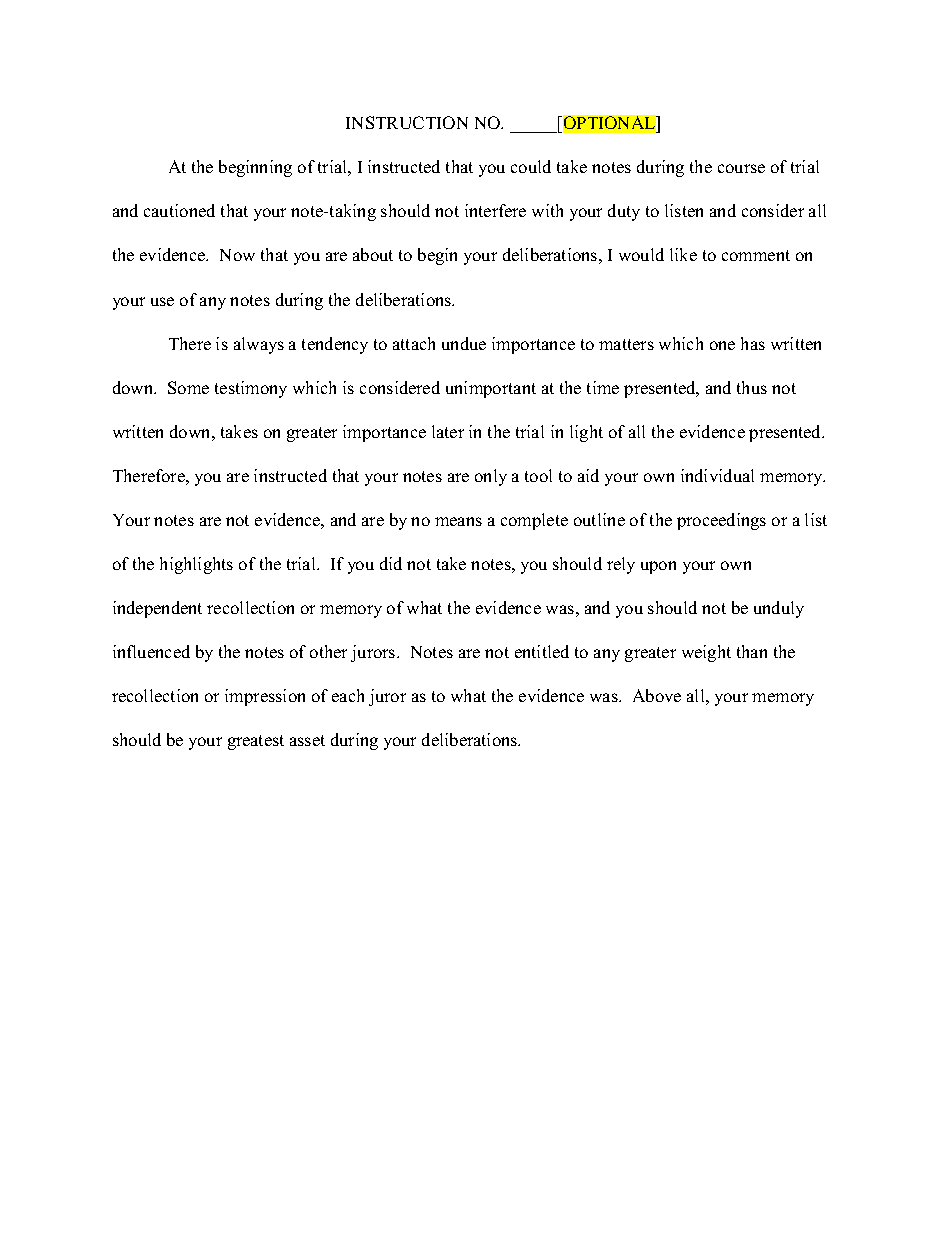  I want to click on course, so click(741, 168).
